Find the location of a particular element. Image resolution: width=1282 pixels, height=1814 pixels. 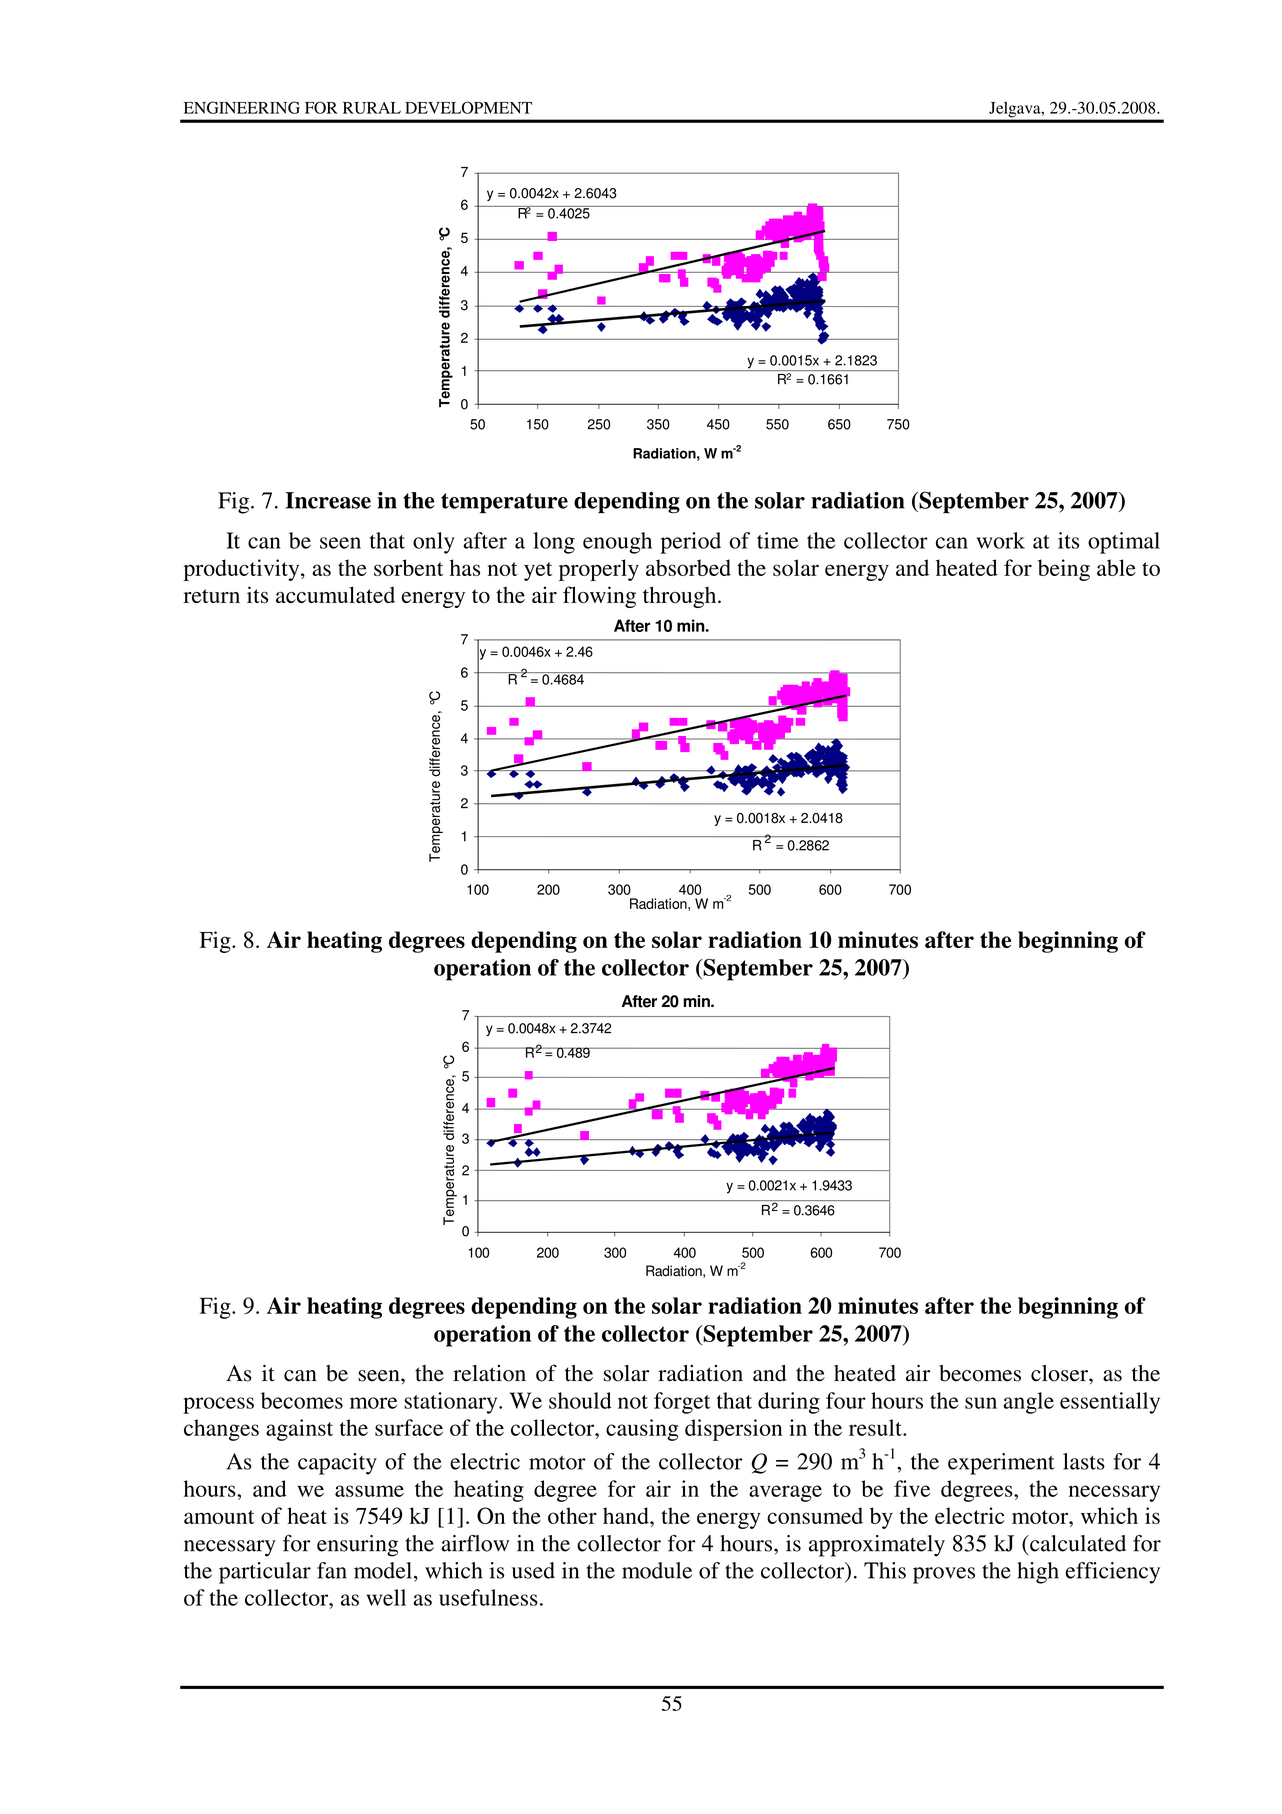

being is located at coordinates (1064, 570).
